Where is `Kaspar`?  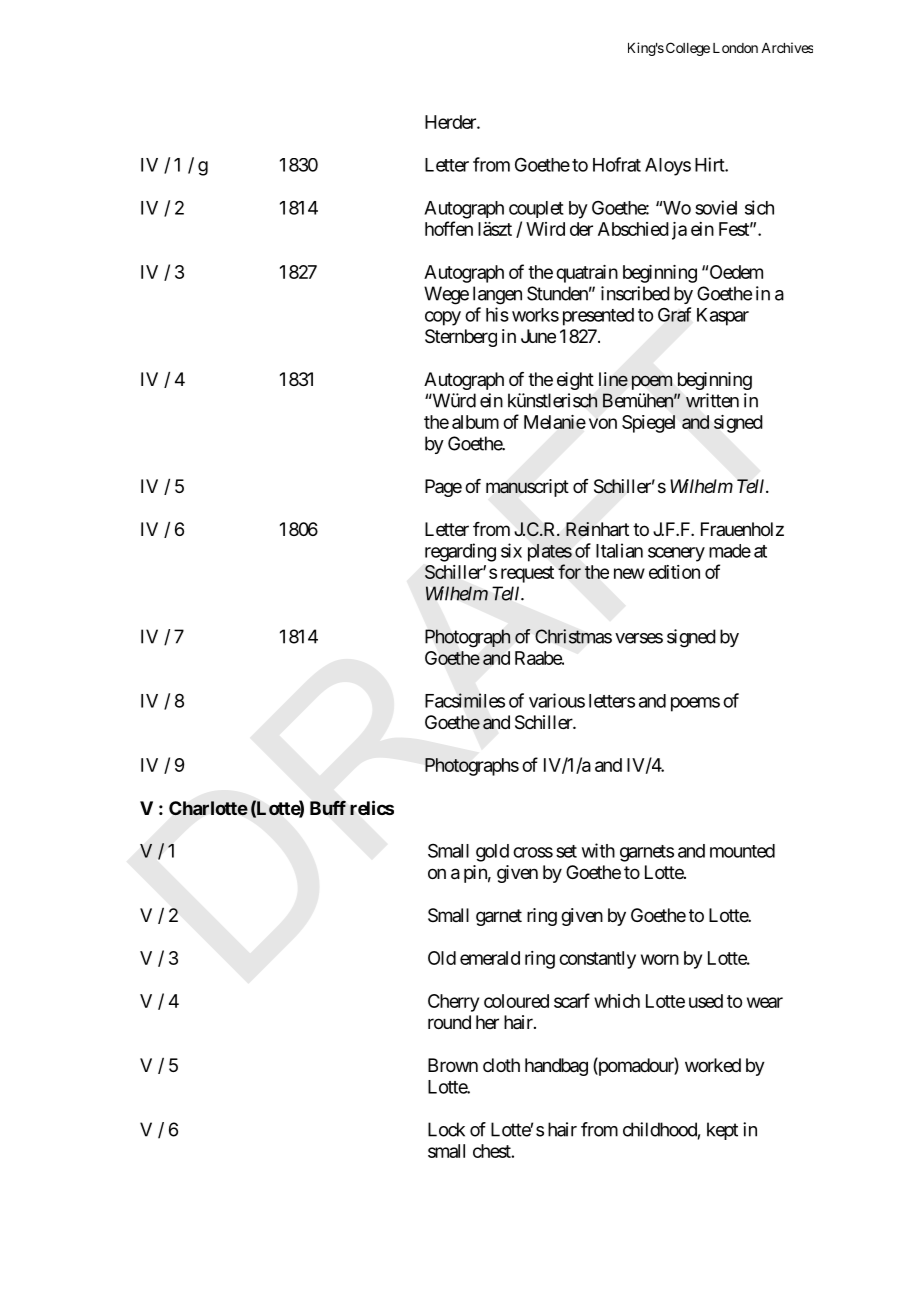
Kaspar is located at coordinates (723, 317).
